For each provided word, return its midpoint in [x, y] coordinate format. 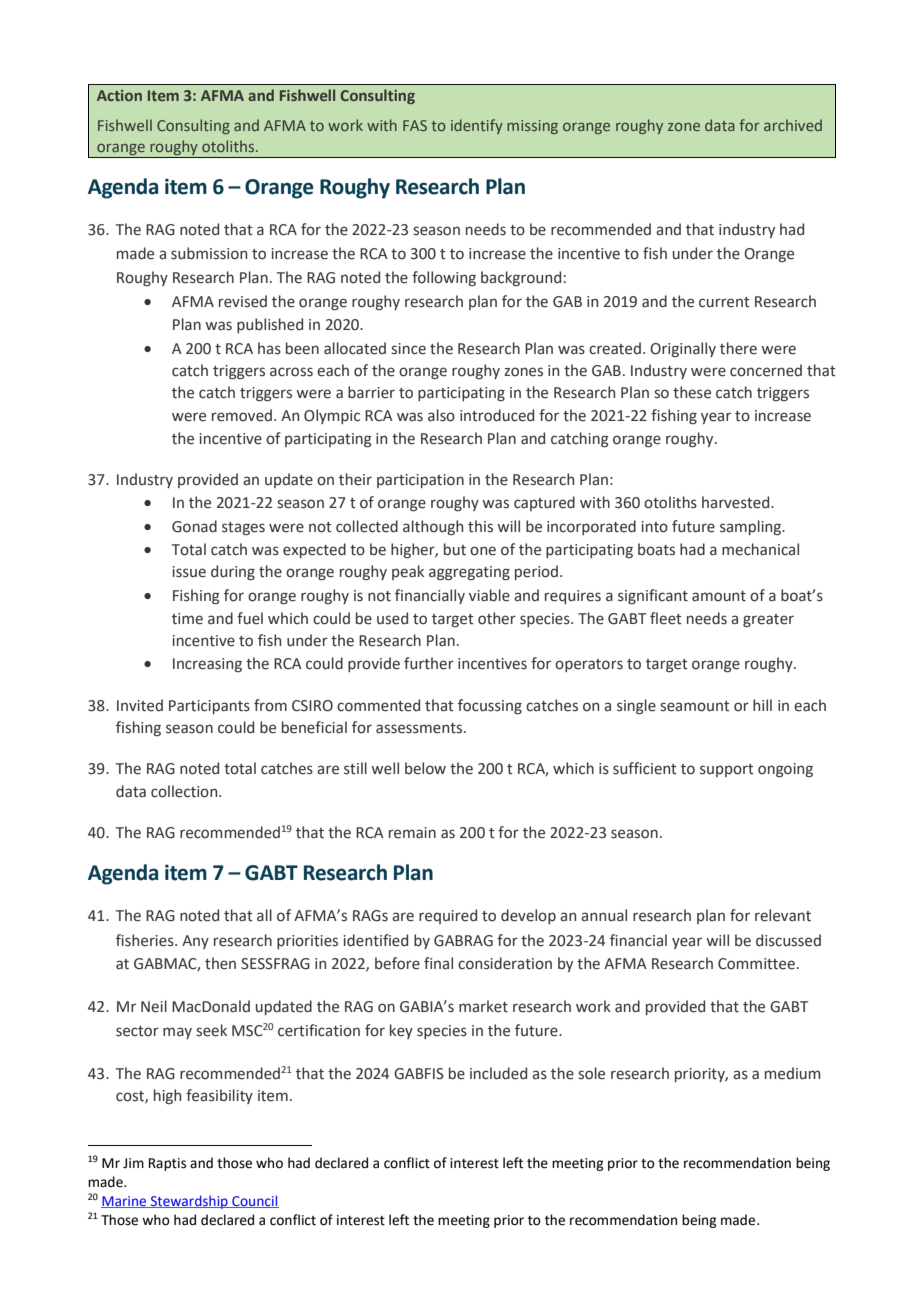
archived [793, 125]
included [498, 1073]
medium [792, 1073]
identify [477, 126]
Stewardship [189, 1202]
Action [119, 95]
